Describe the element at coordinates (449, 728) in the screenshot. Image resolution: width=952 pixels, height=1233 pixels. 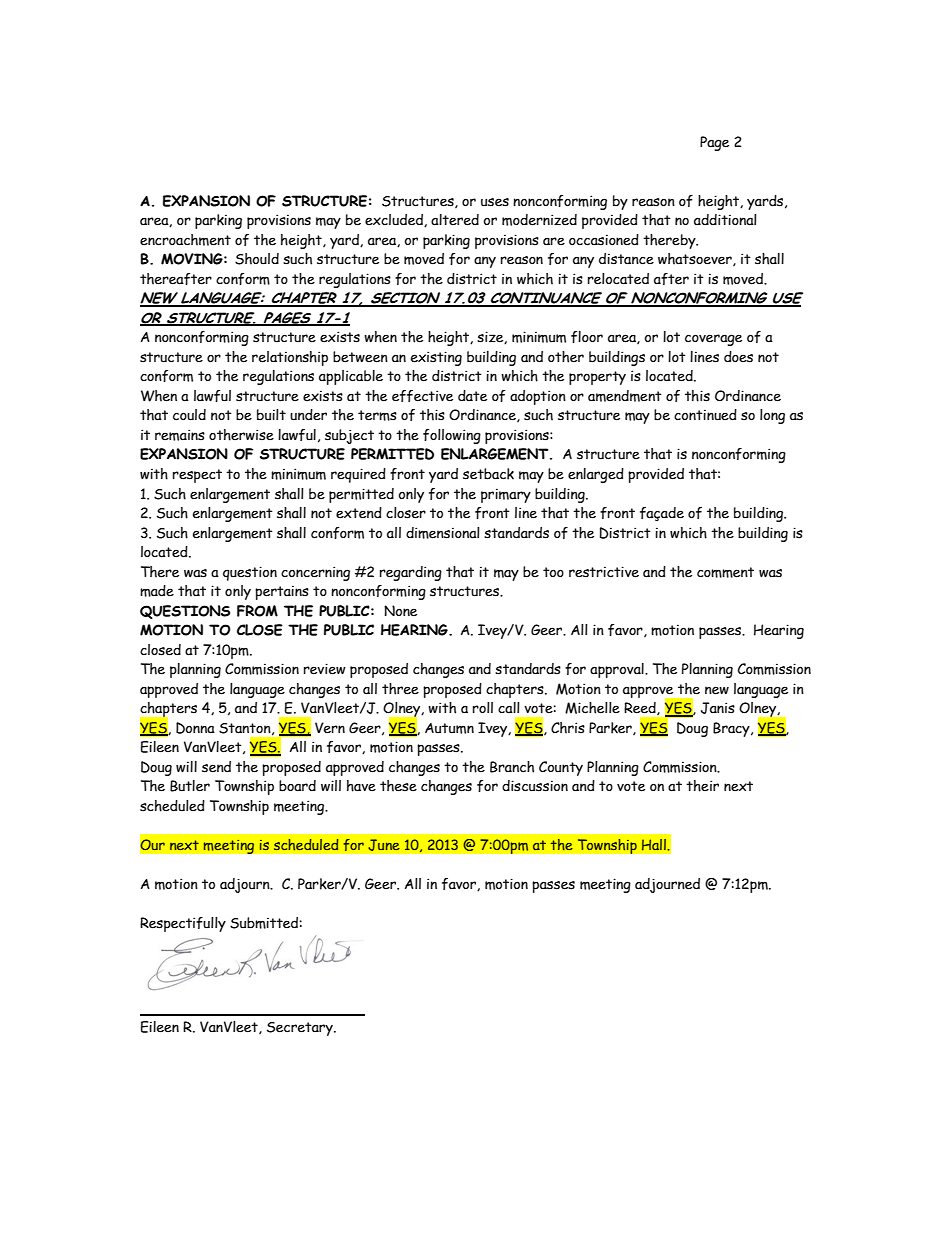
I see `Autumn` at that location.
